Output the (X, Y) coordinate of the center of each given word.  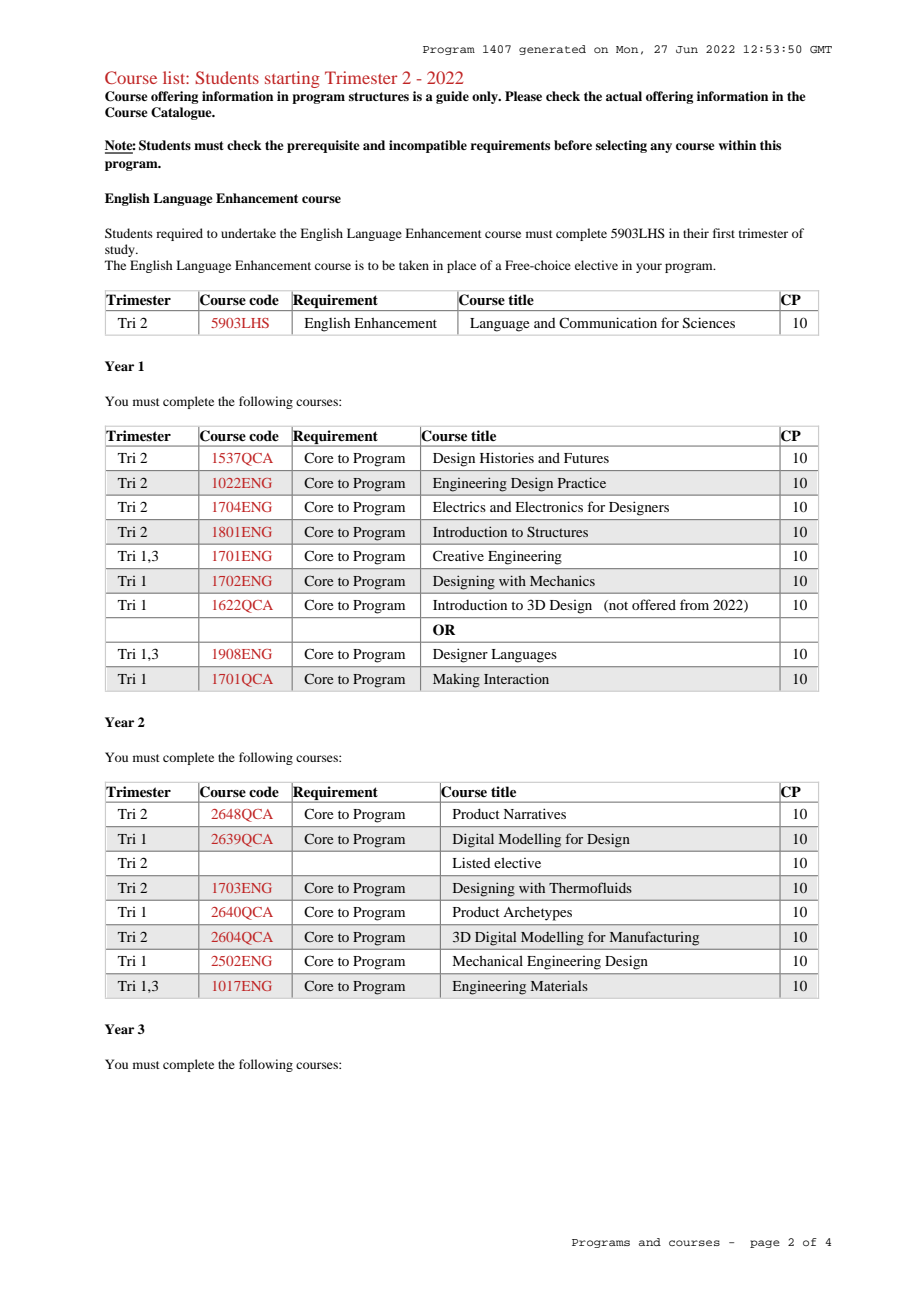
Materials (559, 985)
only (486, 97)
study (121, 250)
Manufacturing (654, 938)
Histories (507, 457)
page (765, 1244)
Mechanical (488, 960)
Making (456, 680)
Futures (586, 458)
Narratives (535, 813)
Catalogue (182, 113)
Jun (687, 49)
